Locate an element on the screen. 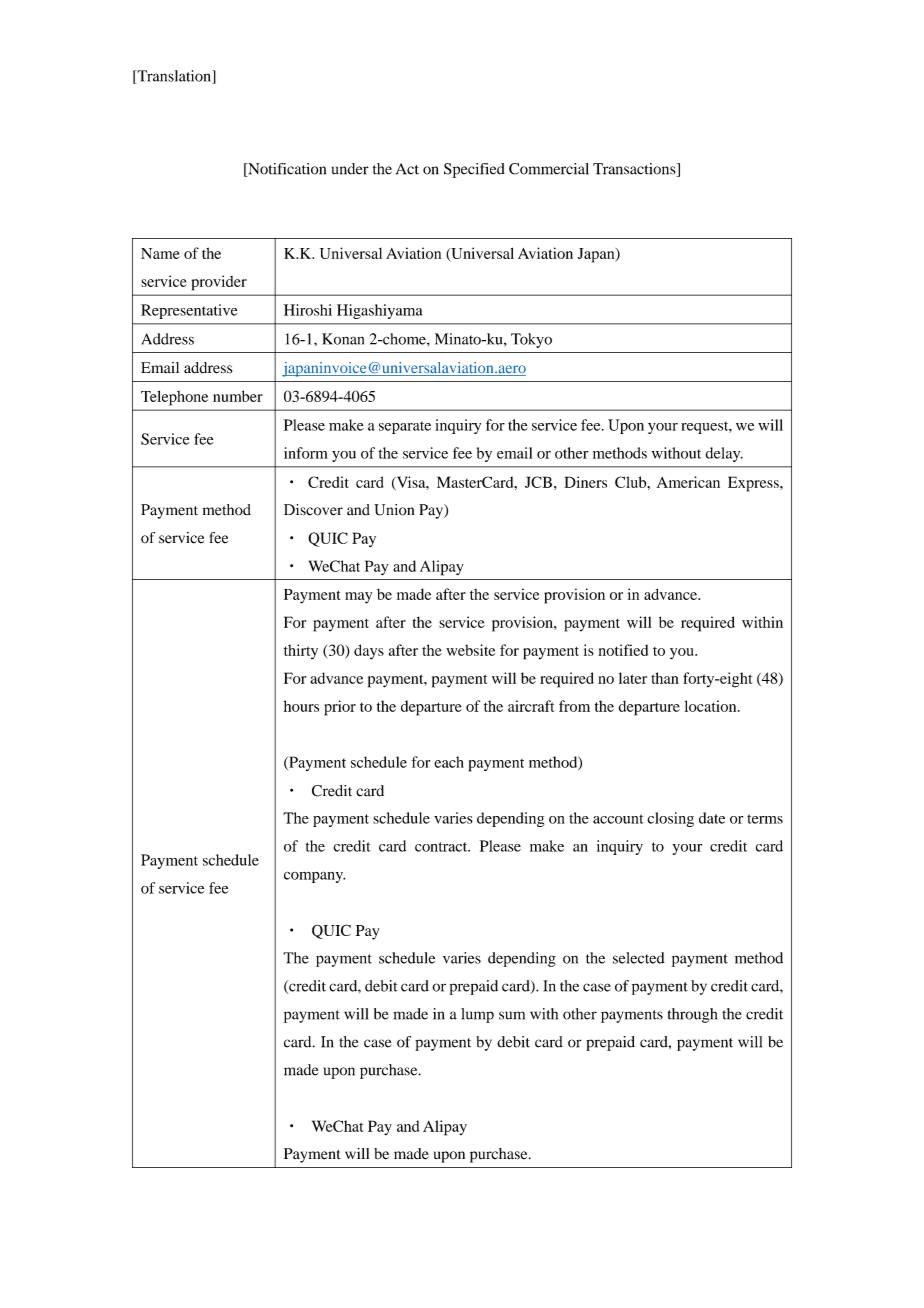 This screenshot has width=924, height=1308. delay is located at coordinates (724, 454).
